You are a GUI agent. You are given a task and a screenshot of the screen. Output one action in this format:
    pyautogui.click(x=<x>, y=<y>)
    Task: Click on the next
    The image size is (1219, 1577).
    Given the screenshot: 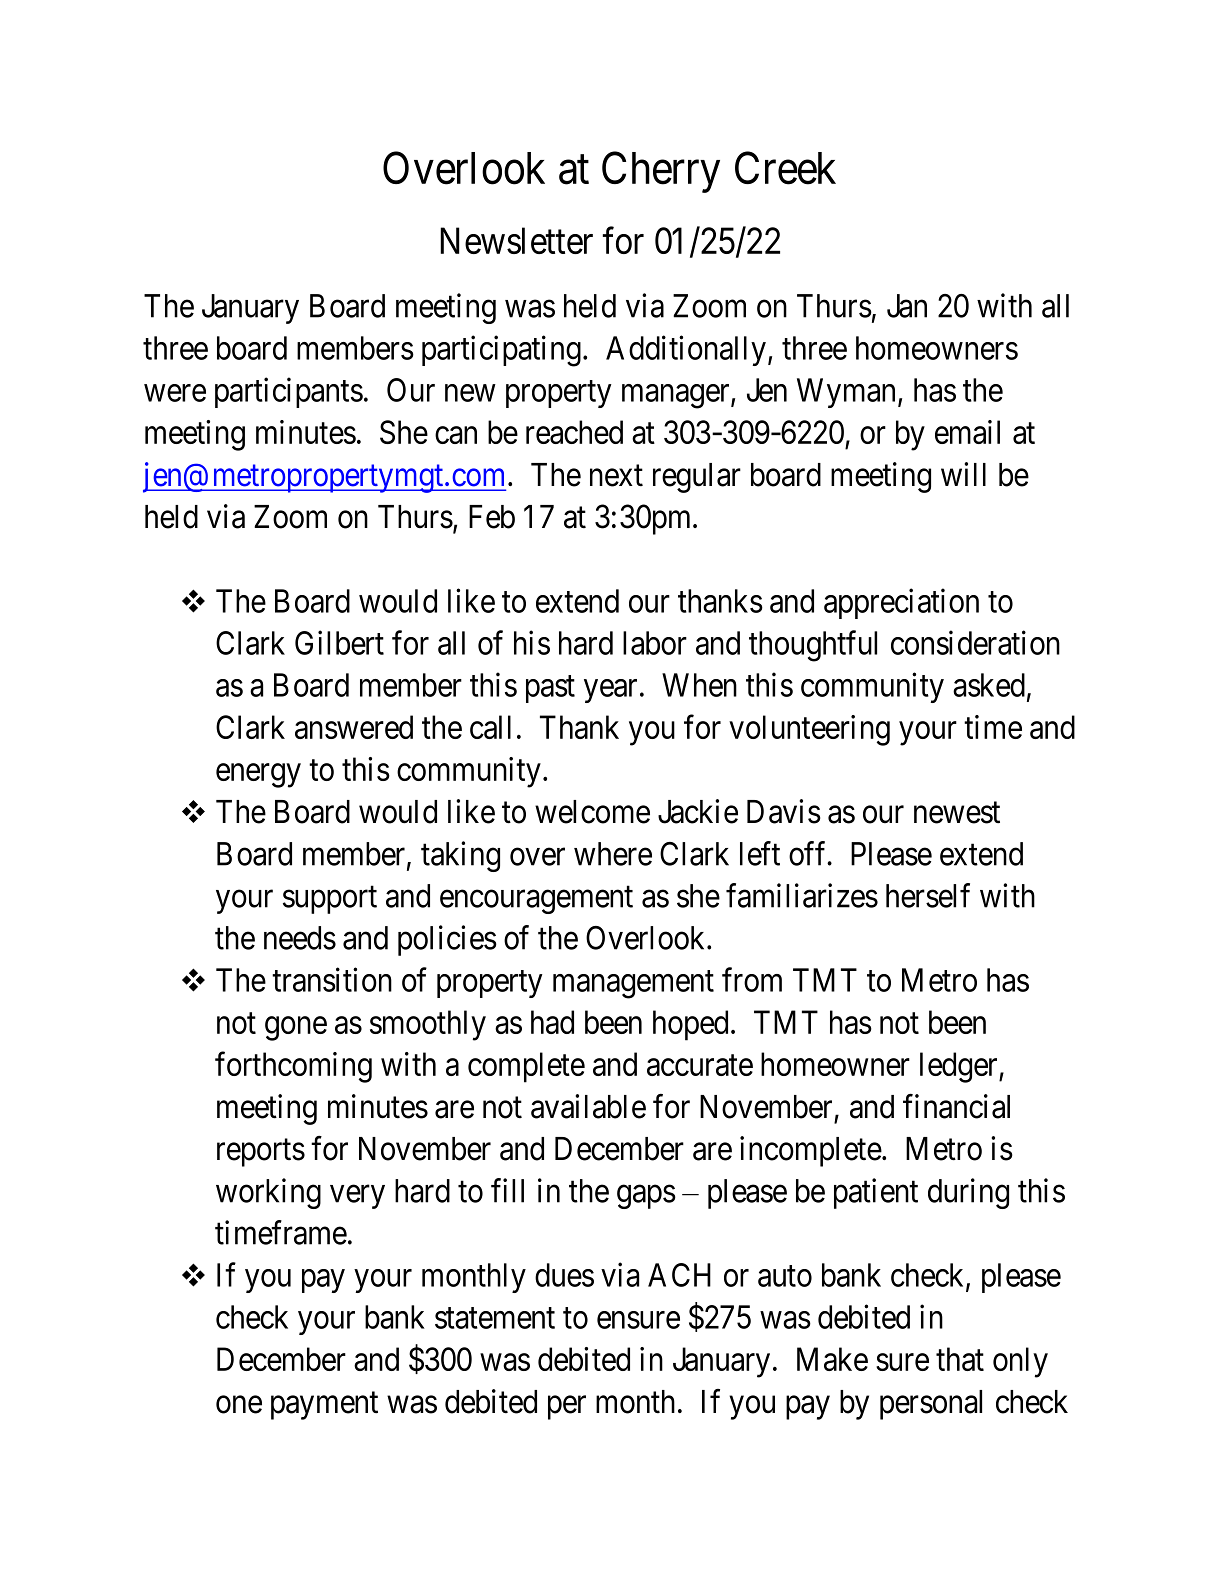 What is the action you would take?
    pyautogui.click(x=616, y=476)
